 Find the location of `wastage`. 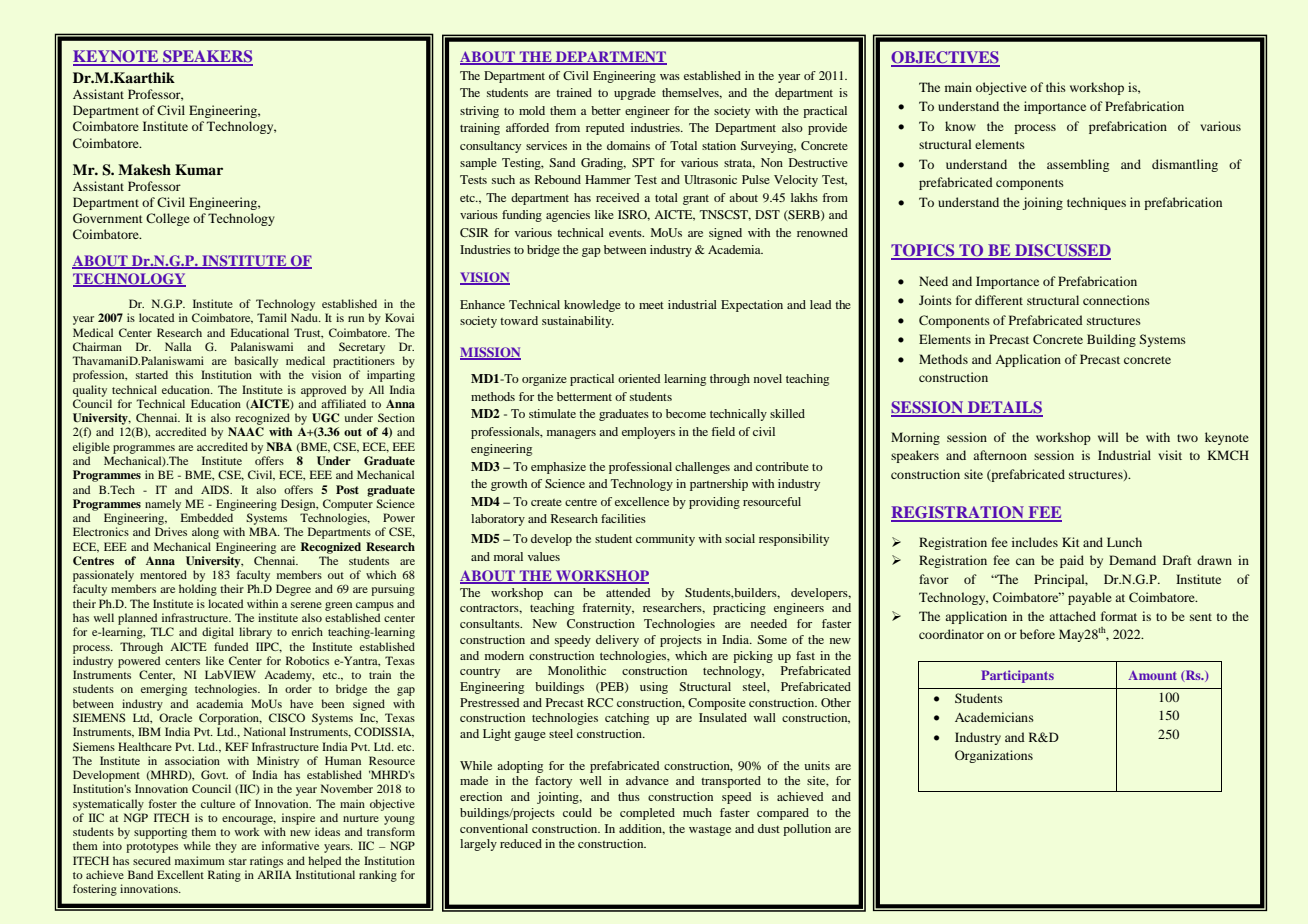

wastage is located at coordinates (710, 831).
